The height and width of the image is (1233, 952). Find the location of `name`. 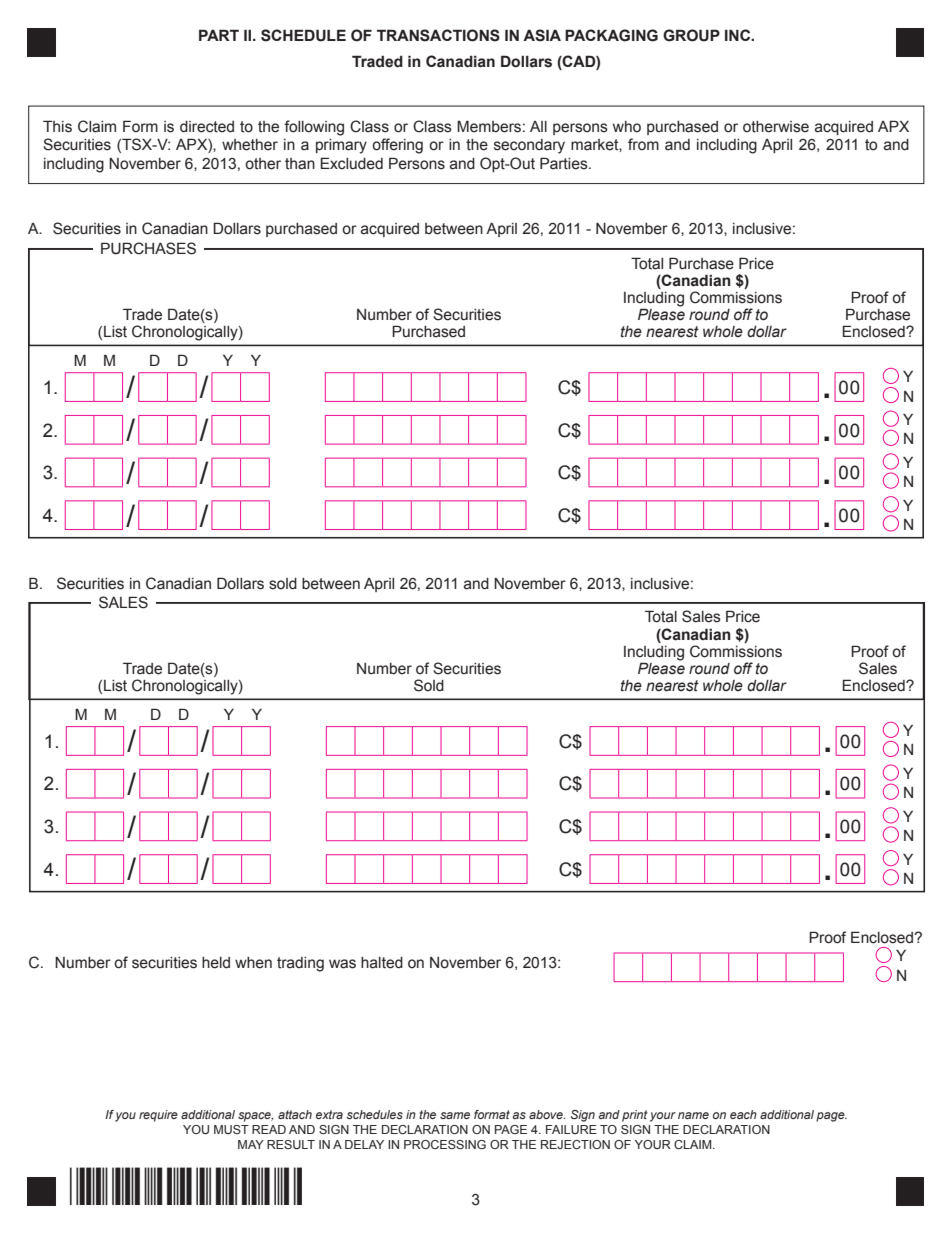

name is located at coordinates (693, 1115).
